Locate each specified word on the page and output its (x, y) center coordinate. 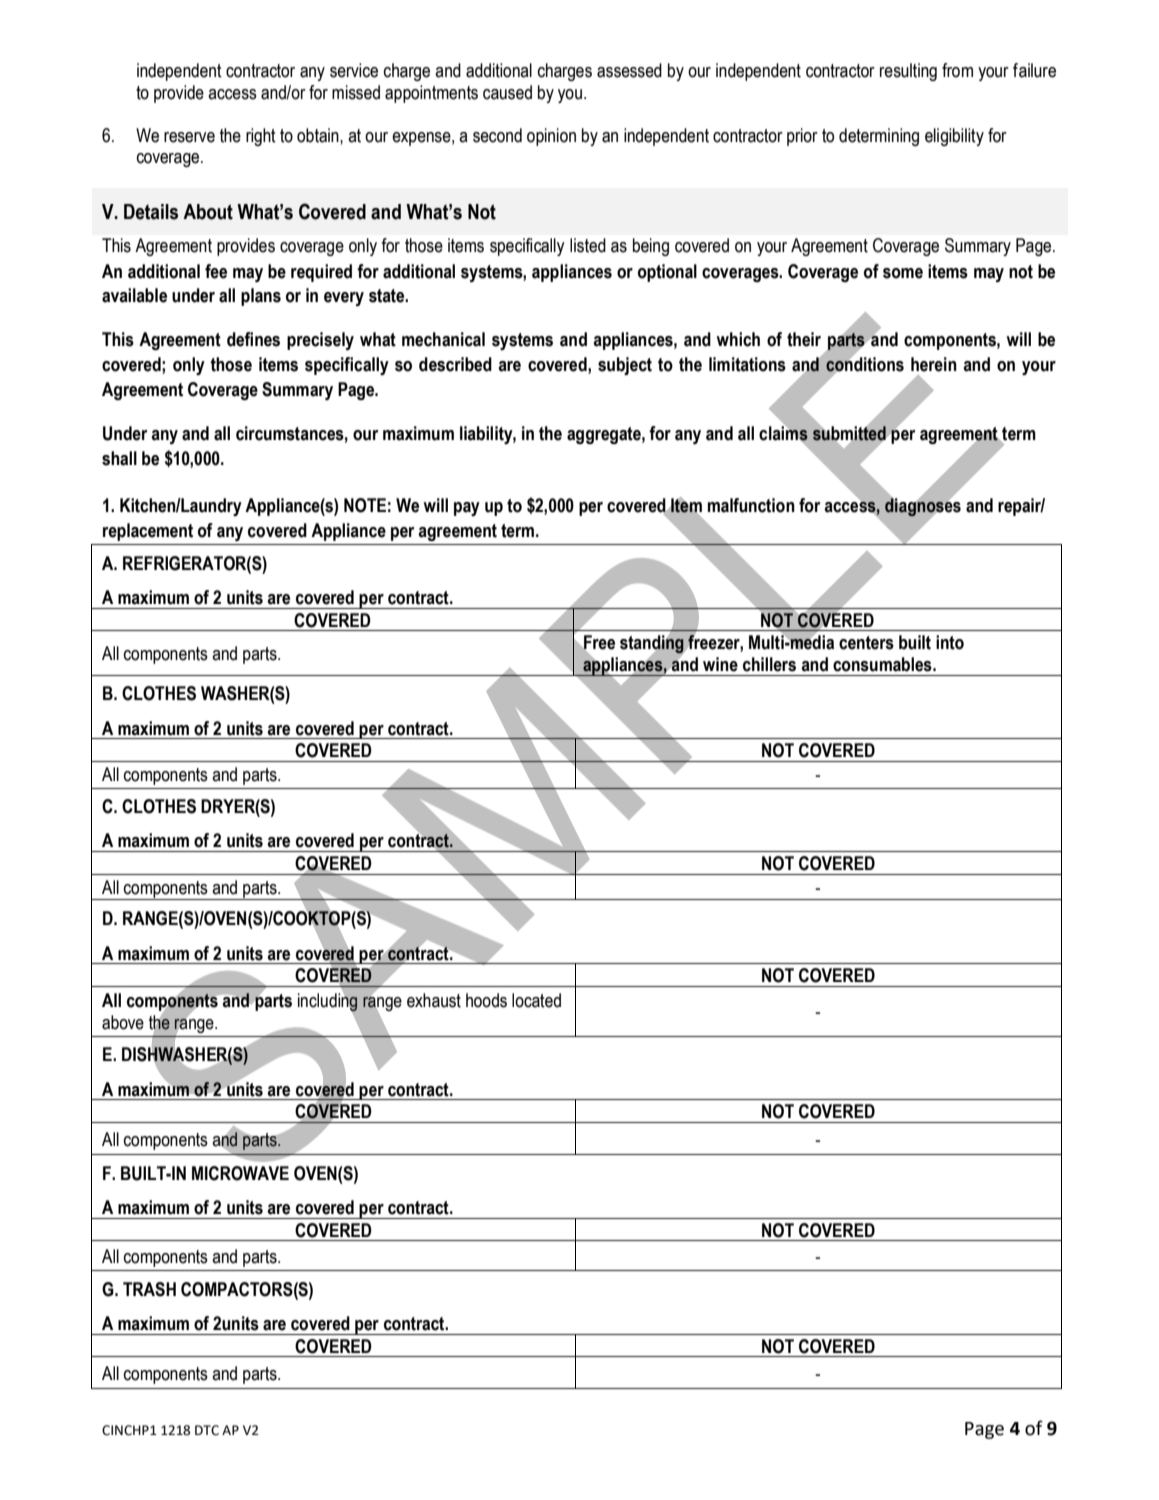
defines (253, 339)
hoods (486, 1000)
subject (625, 366)
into (950, 642)
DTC (207, 1430)
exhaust (434, 1000)
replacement (148, 532)
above (123, 1022)
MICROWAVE (240, 1173)
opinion (551, 137)
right (261, 137)
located (536, 1000)
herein (934, 364)
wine (720, 664)
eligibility (954, 137)
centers (866, 643)
